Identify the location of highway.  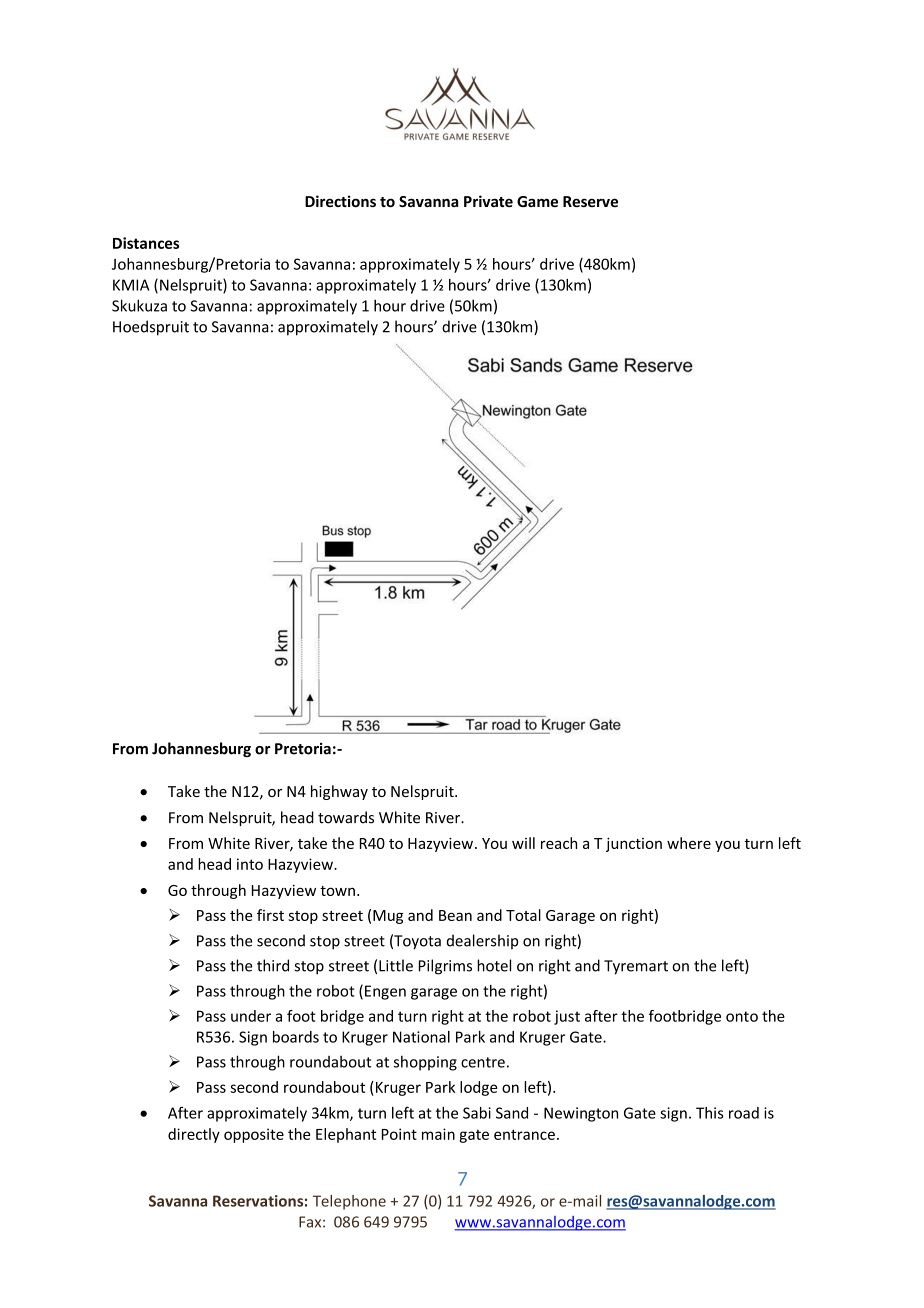
(339, 792).
